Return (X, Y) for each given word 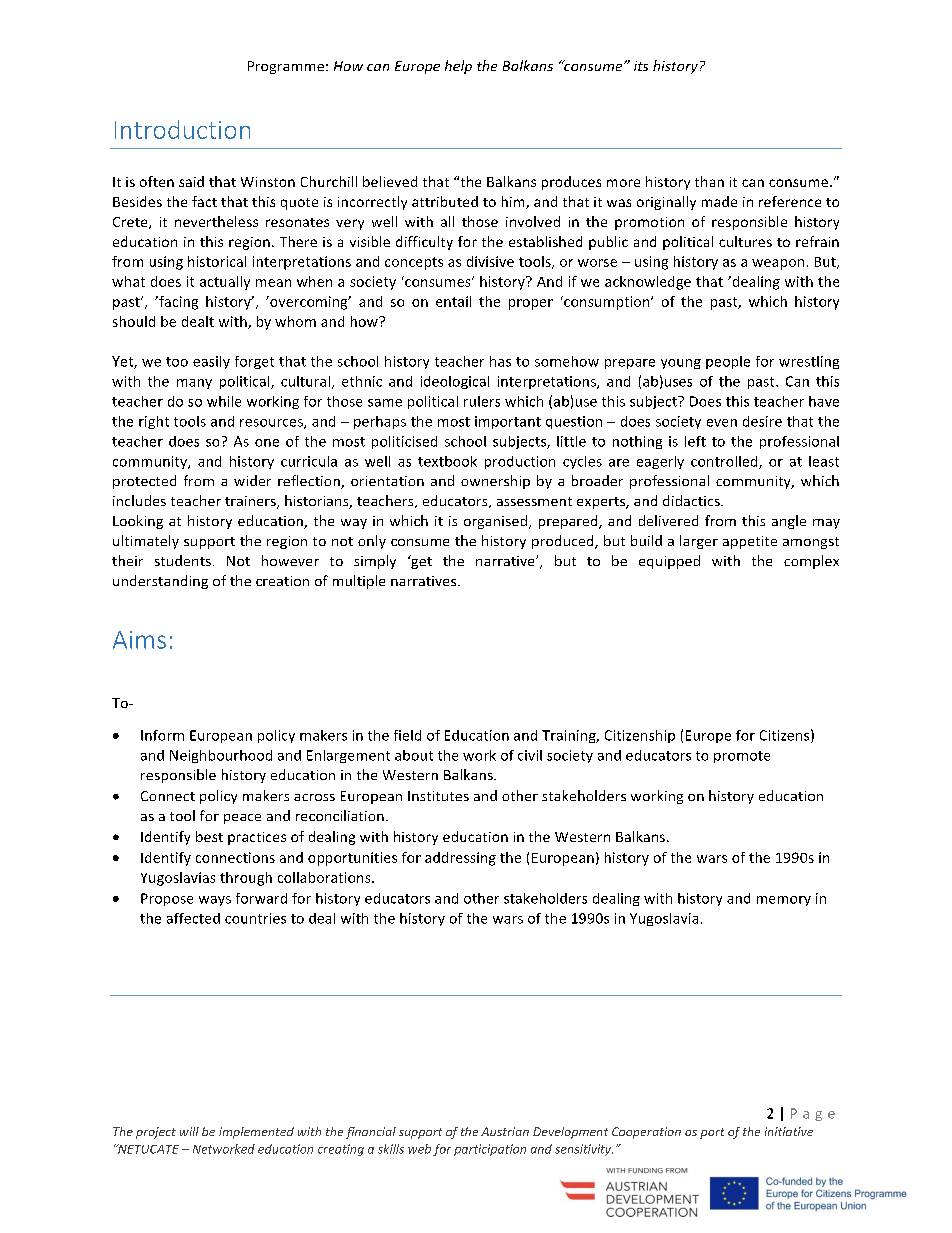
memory (784, 901)
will (189, 1131)
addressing (460, 859)
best (209, 836)
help (458, 67)
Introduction (182, 129)
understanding (160, 582)
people (728, 362)
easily (211, 362)
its (641, 66)
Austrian (505, 1131)
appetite (750, 542)
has (500, 361)
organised (497, 522)
